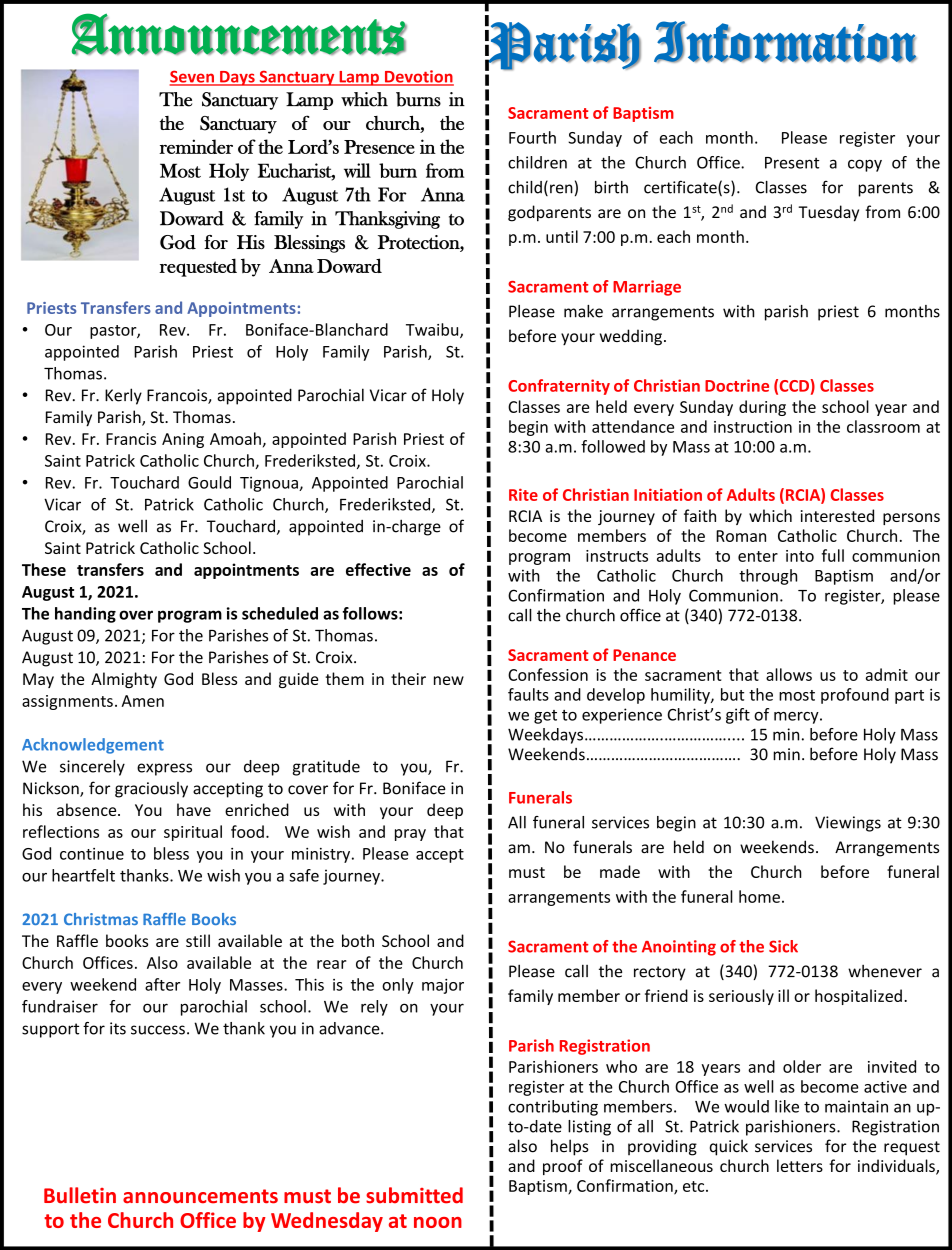 This image has height=1250, width=952. Describe the element at coordinates (785, 42) in the image. I see `Information` at that location.
